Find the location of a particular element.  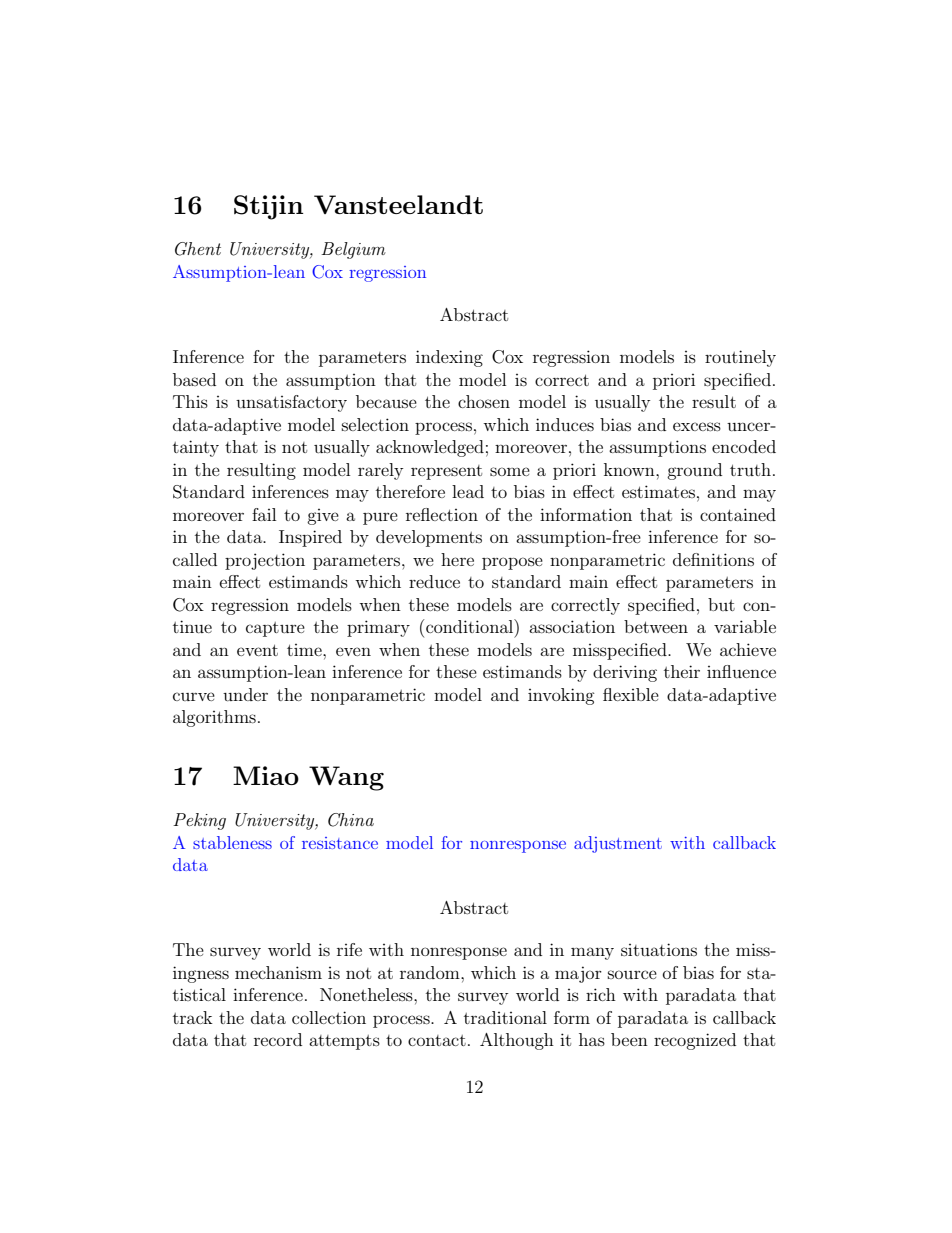

Belgium is located at coordinates (353, 250).
